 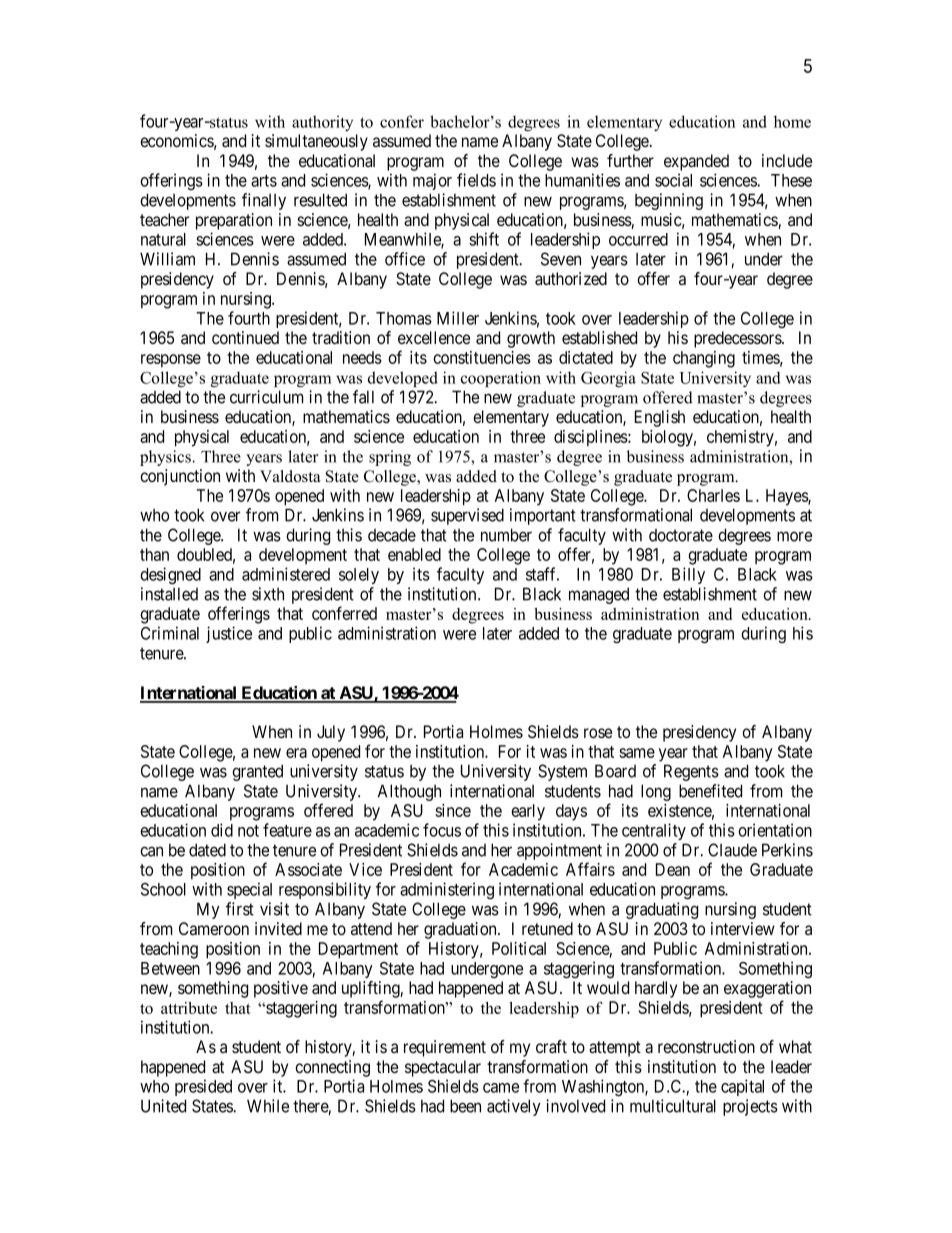 I want to click on dated, so click(x=207, y=850).
